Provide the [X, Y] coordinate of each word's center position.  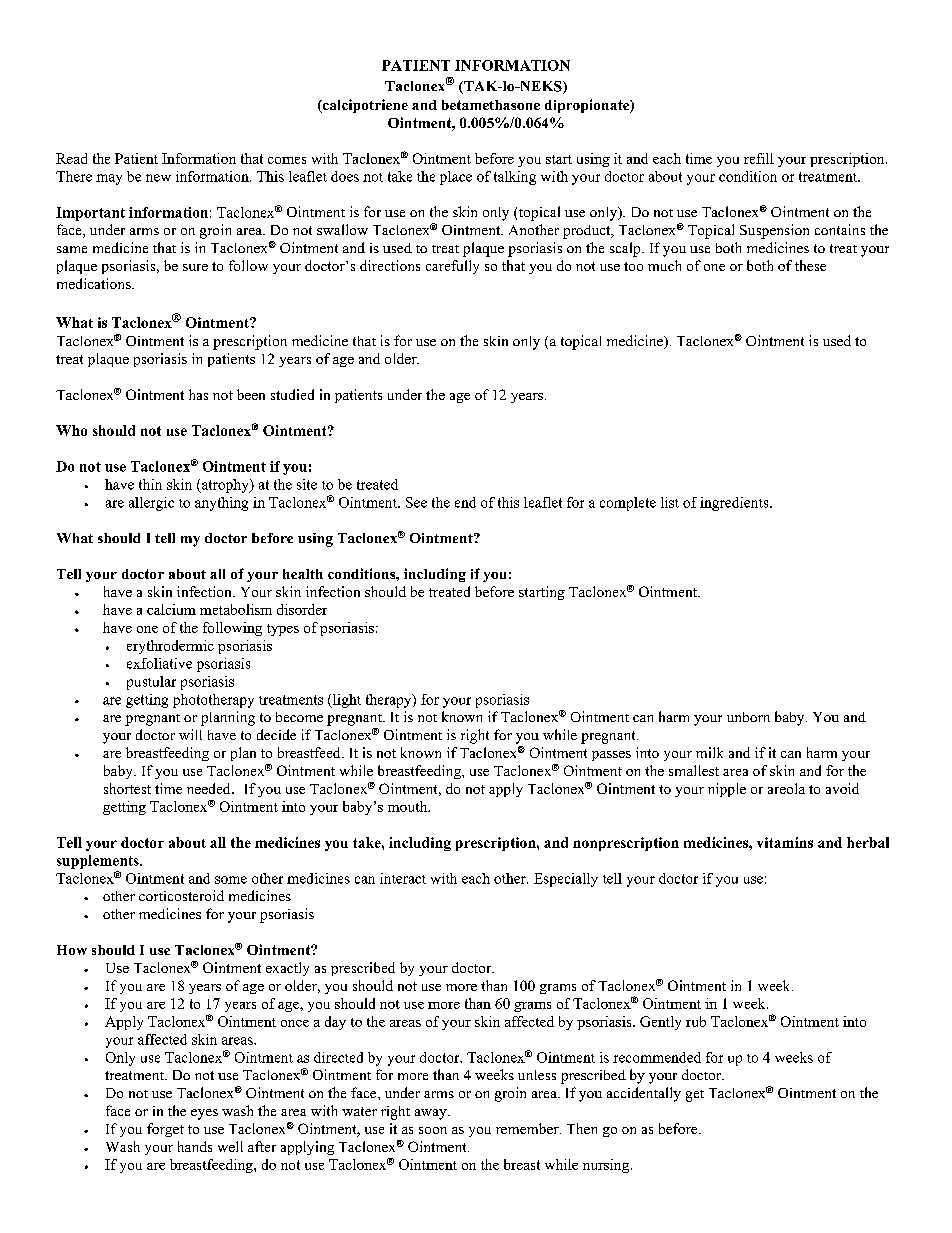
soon [433, 1130]
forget [165, 1130]
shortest [127, 788]
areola [786, 788]
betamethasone [491, 105]
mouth [409, 806]
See [416, 502]
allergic [151, 504]
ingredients [735, 504]
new [158, 178]
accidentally [644, 1094]
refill [759, 158]
